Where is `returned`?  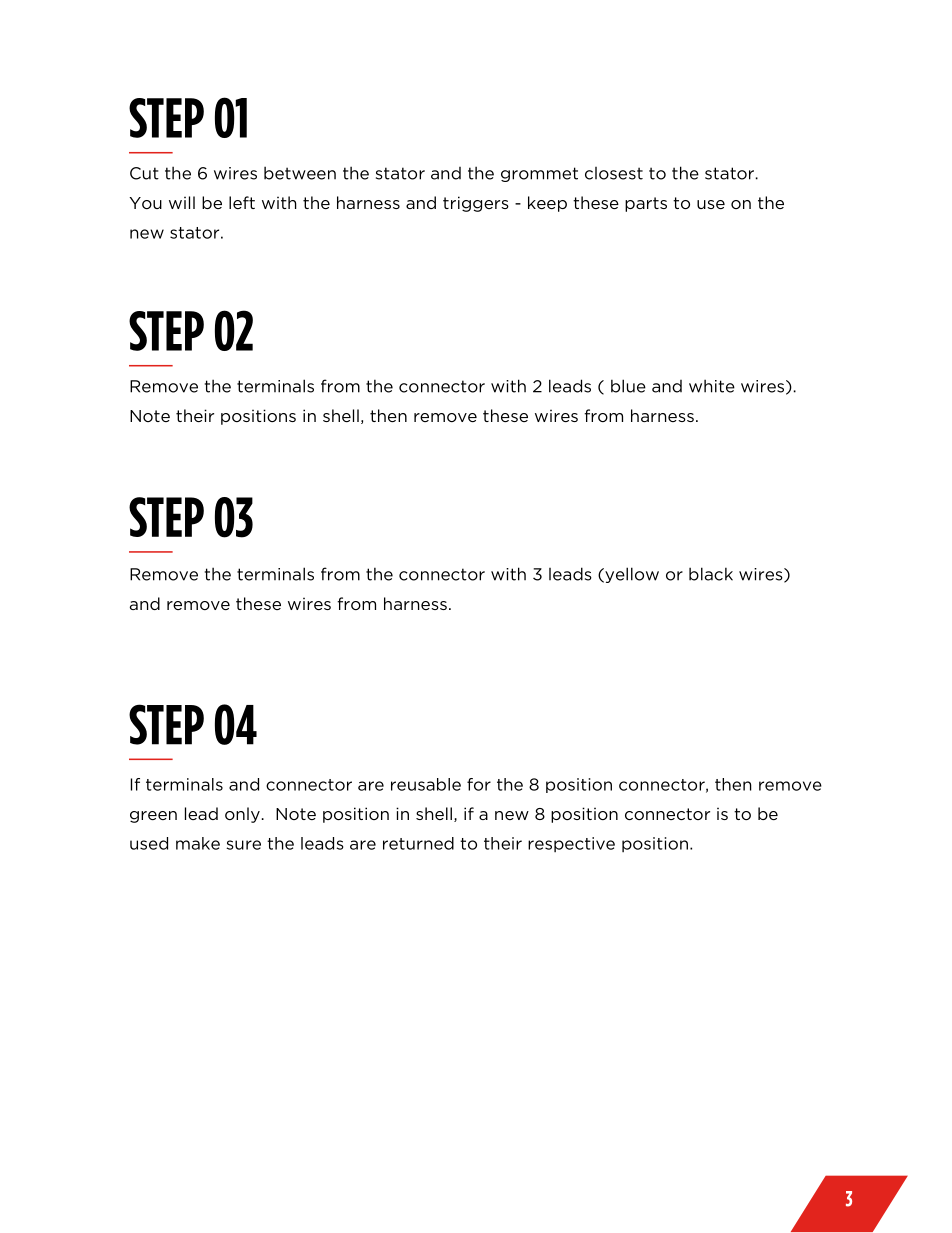 returned is located at coordinates (418, 843).
